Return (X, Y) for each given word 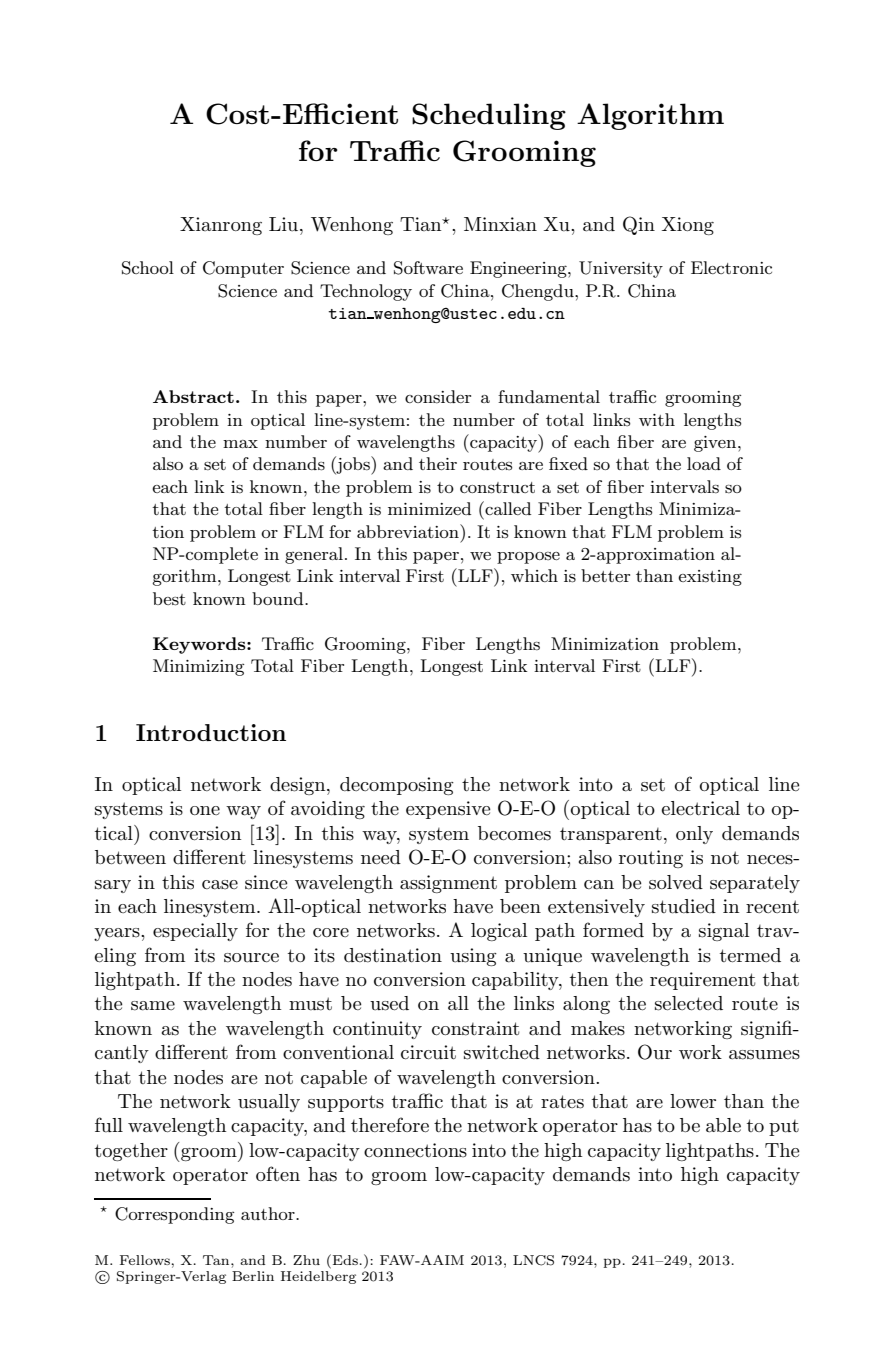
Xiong (688, 226)
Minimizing (198, 667)
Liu (285, 224)
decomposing (397, 786)
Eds (344, 1259)
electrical (701, 808)
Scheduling (489, 116)
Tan (217, 1260)
